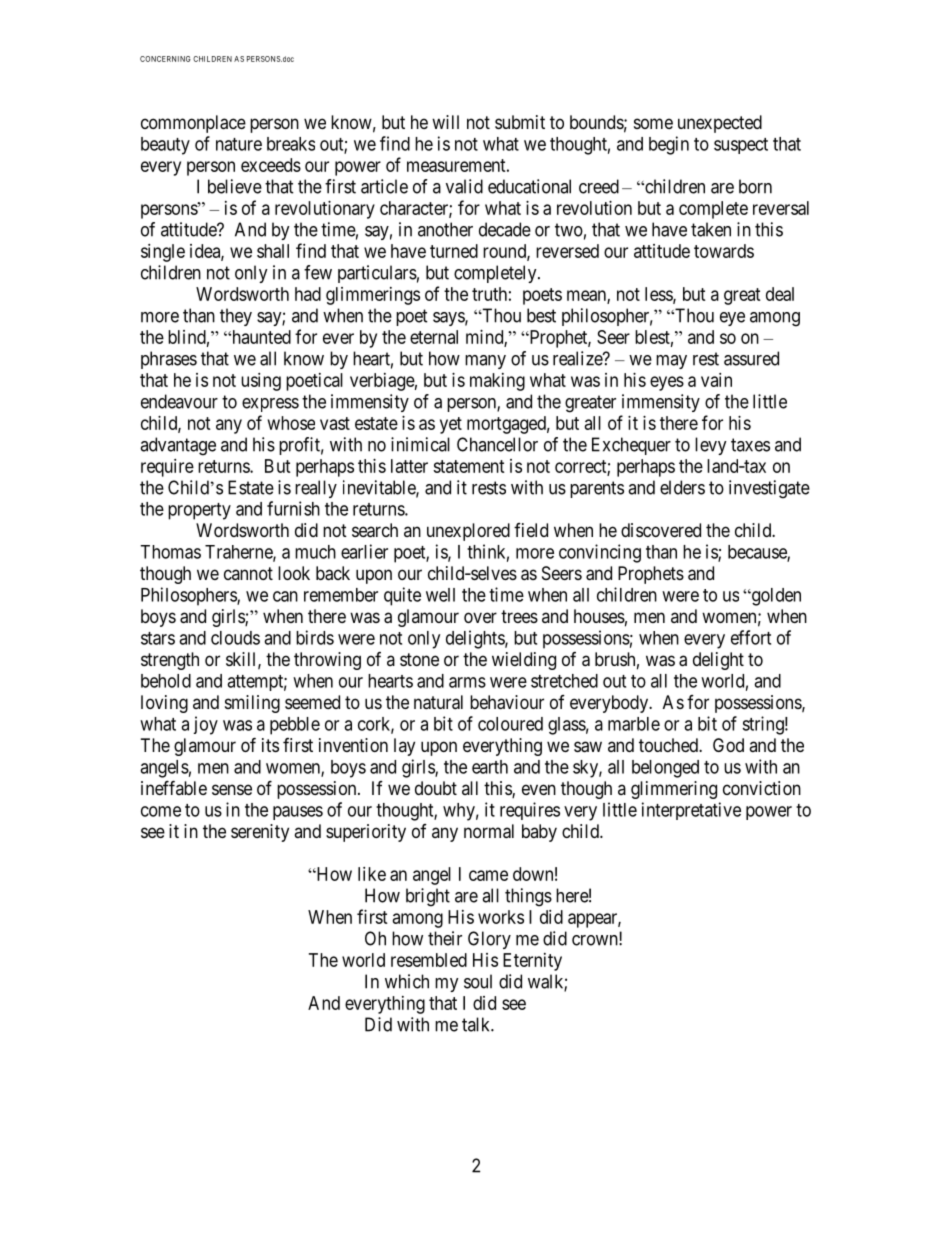 This screenshot has height=1233, width=952. I want to click on will, so click(445, 122).
